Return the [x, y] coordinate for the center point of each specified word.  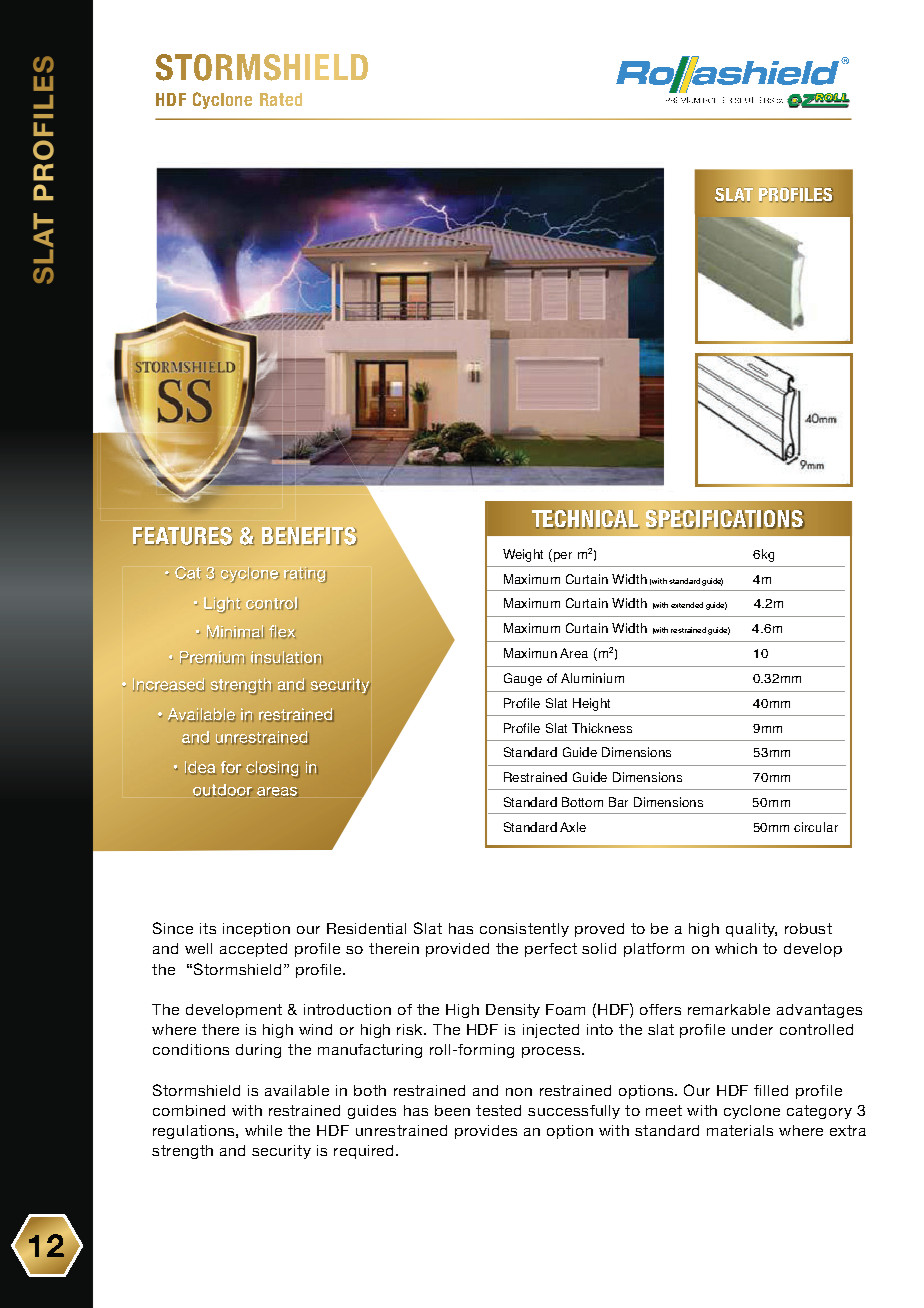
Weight [523, 555]
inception [256, 930]
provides [486, 1132]
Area [574, 653]
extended [687, 605]
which [736, 948]
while [263, 1130]
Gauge [523, 679]
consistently [524, 930]
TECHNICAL [585, 519]
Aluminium [592, 678]
